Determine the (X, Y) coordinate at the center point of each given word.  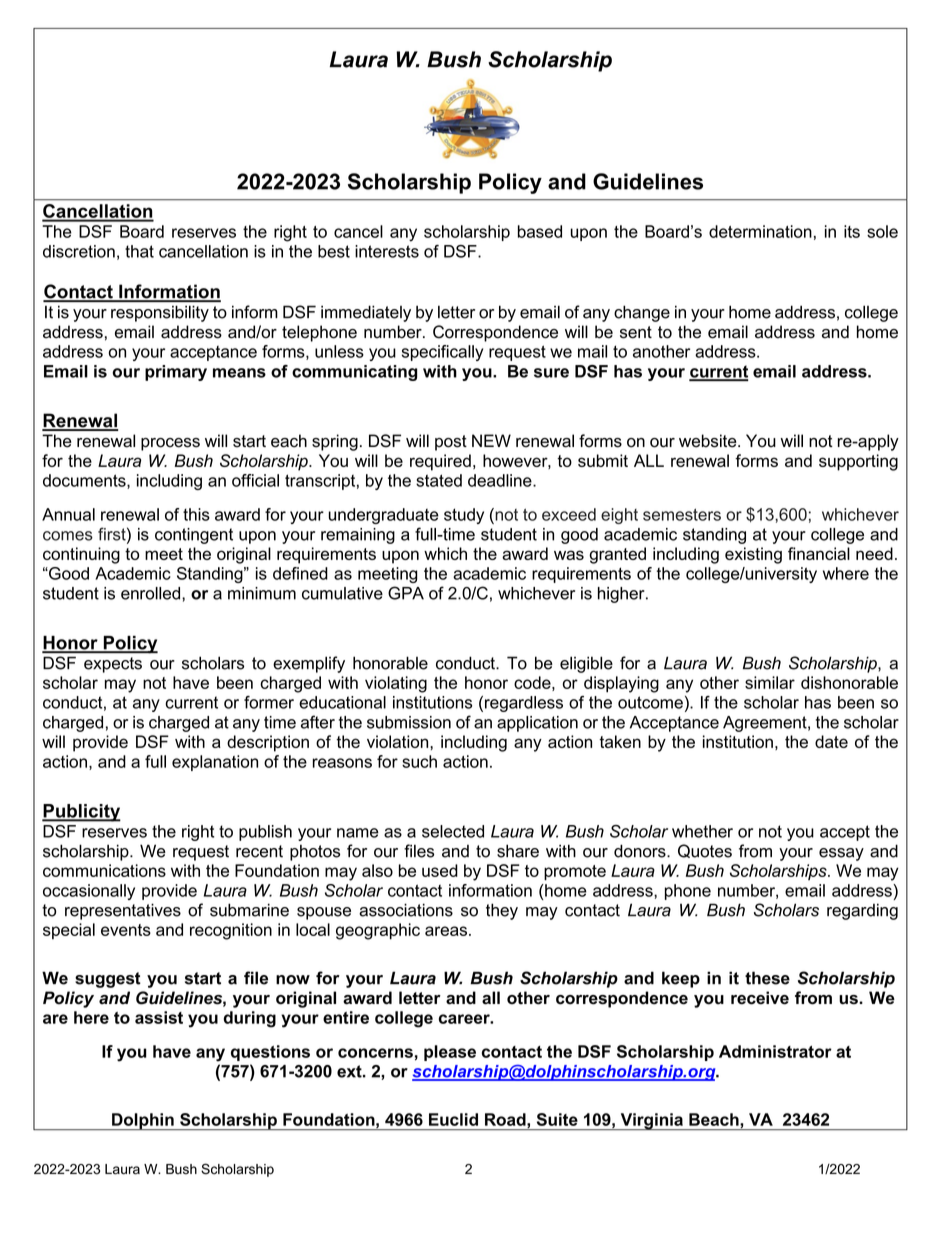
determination (760, 231)
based (540, 231)
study (464, 516)
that (139, 251)
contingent (194, 536)
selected (453, 831)
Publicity (81, 813)
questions (270, 1053)
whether (702, 831)
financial (819, 553)
